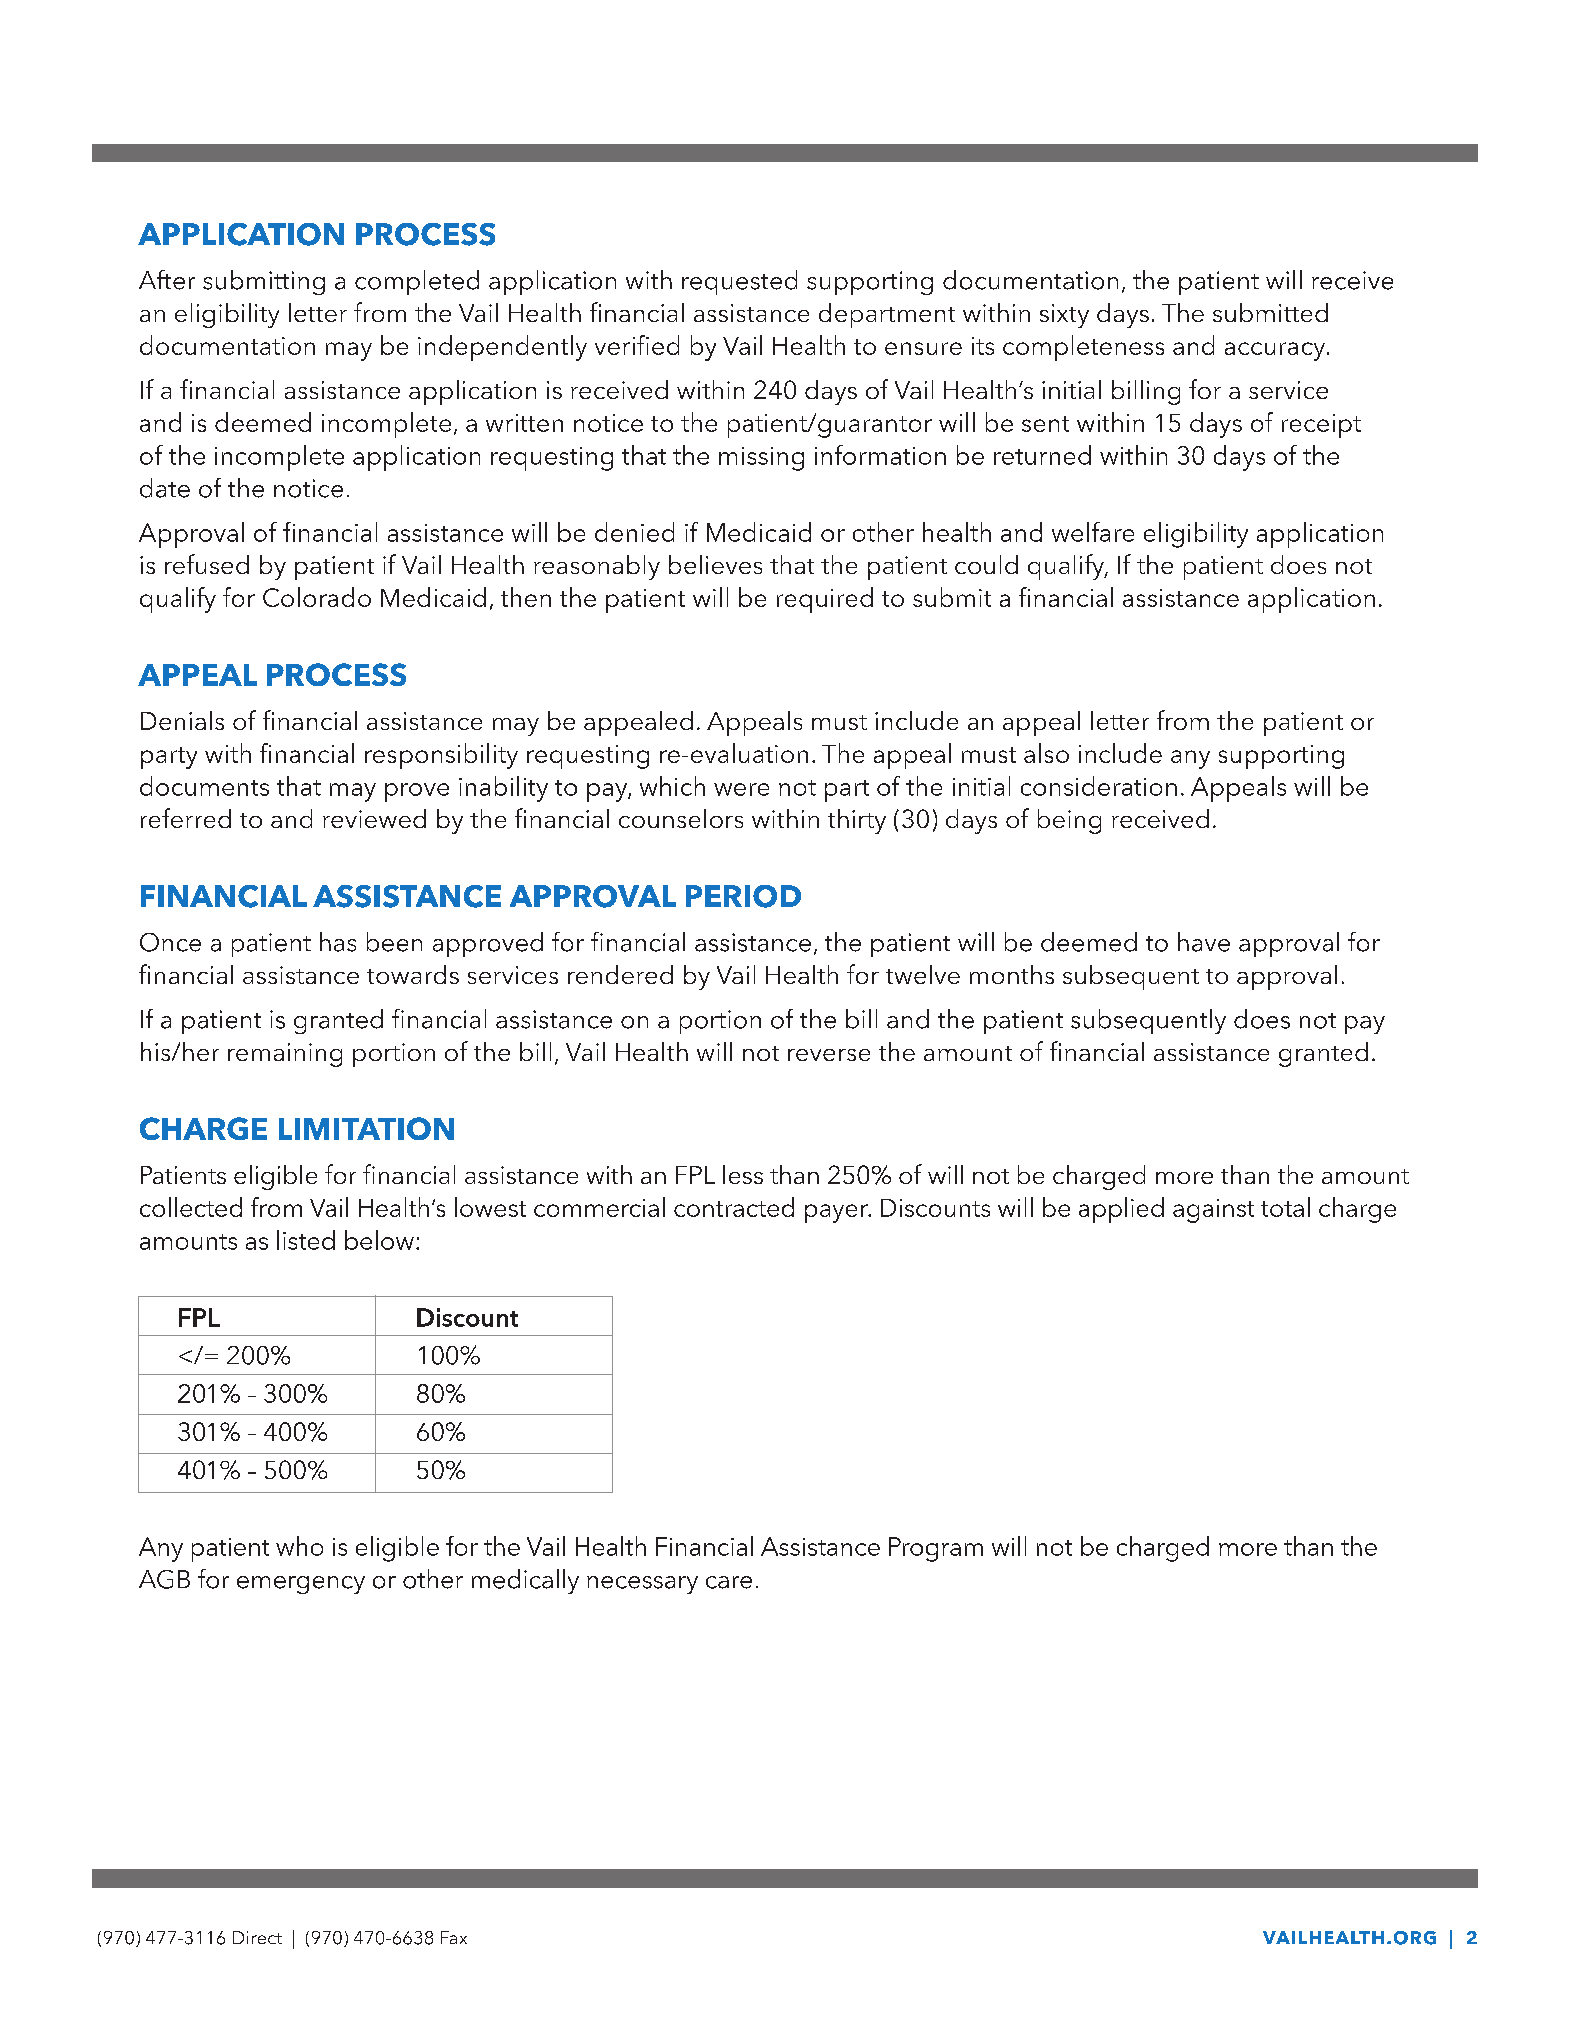  Describe the element at coordinates (1276, 351) in the screenshot. I see `accuracy` at that location.
